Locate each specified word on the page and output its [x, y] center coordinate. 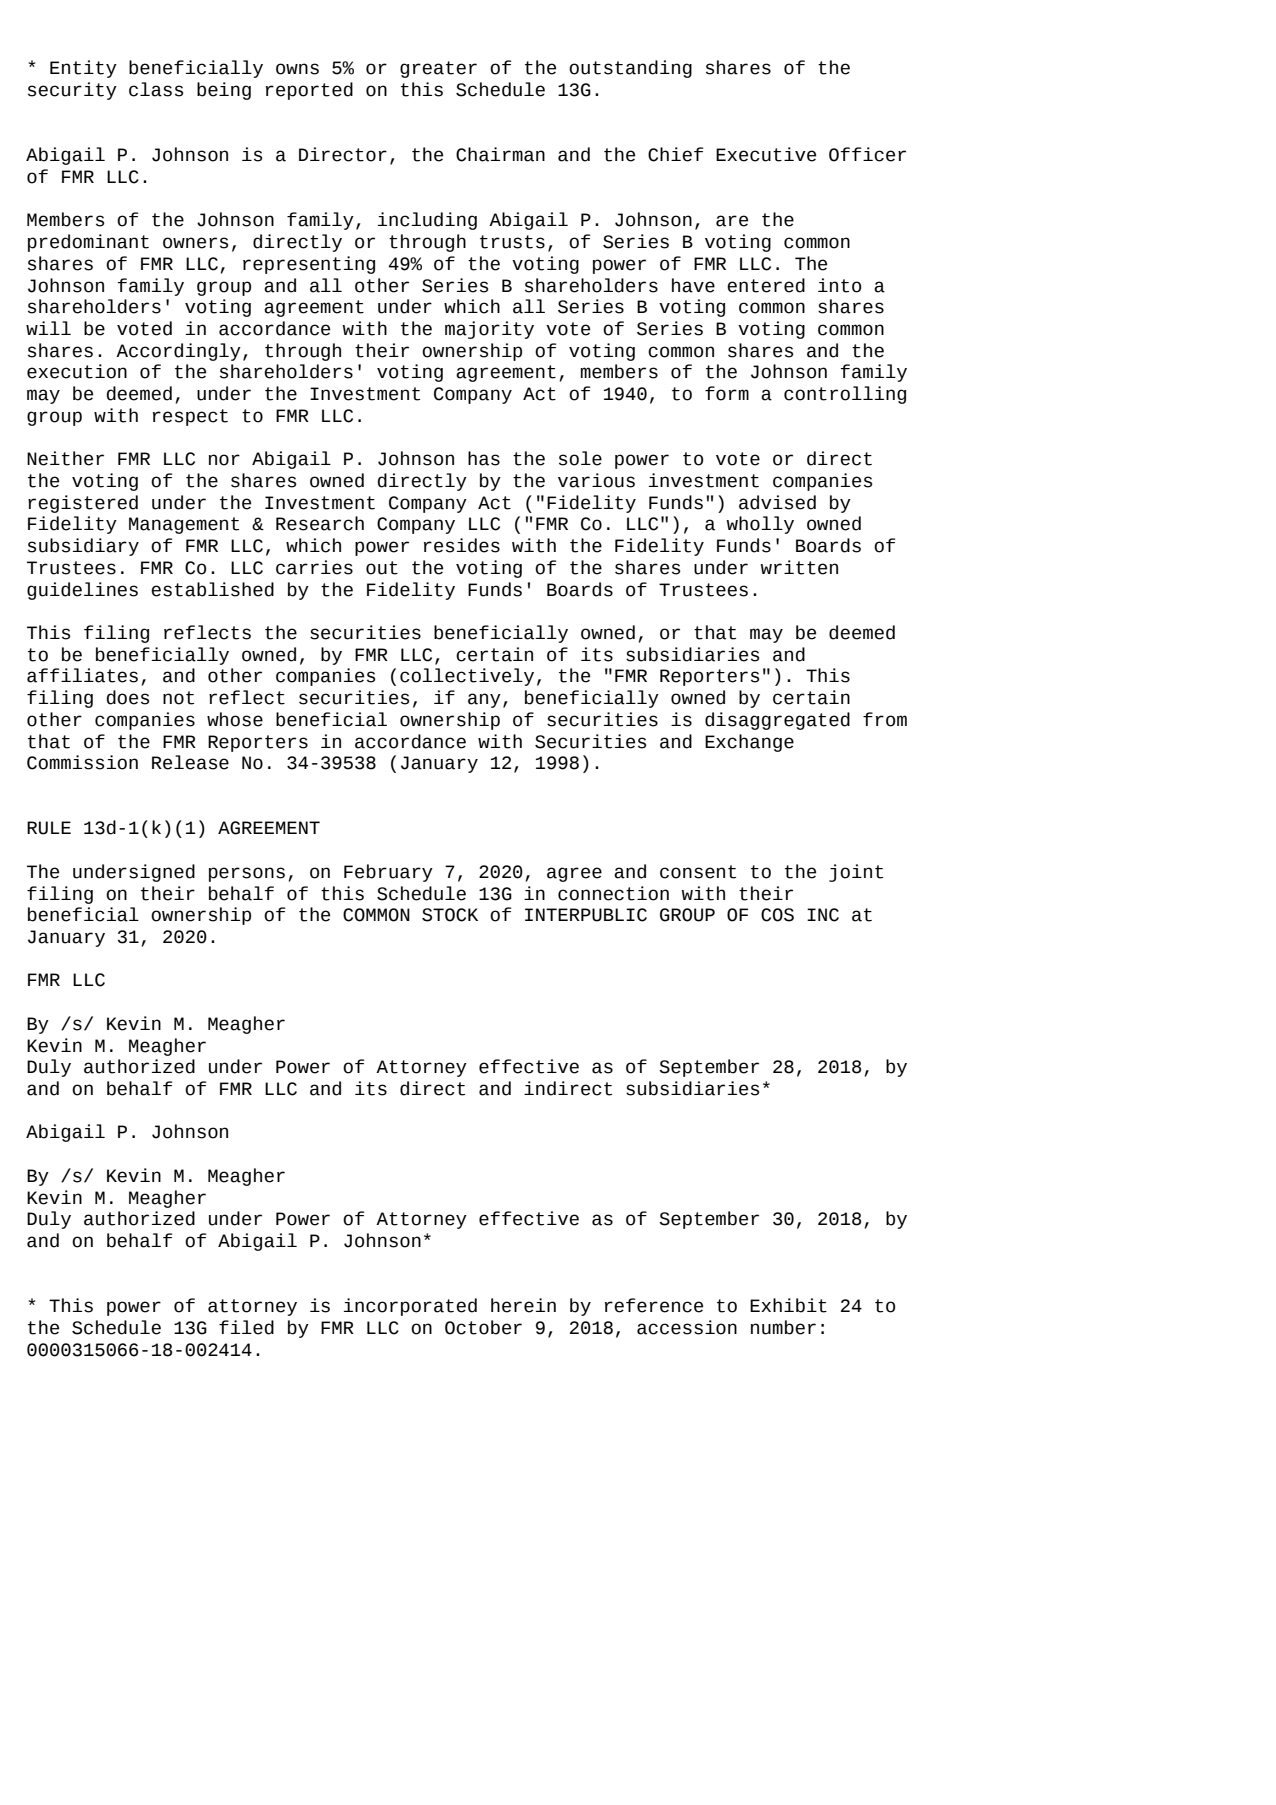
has [484, 458]
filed [246, 1327]
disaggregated [777, 721]
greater [438, 69]
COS [777, 915]
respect [190, 417]
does [128, 697]
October [483, 1327]
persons [247, 874]
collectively [467, 677]
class [156, 89]
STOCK [450, 915]
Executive [766, 154]
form [727, 393]
